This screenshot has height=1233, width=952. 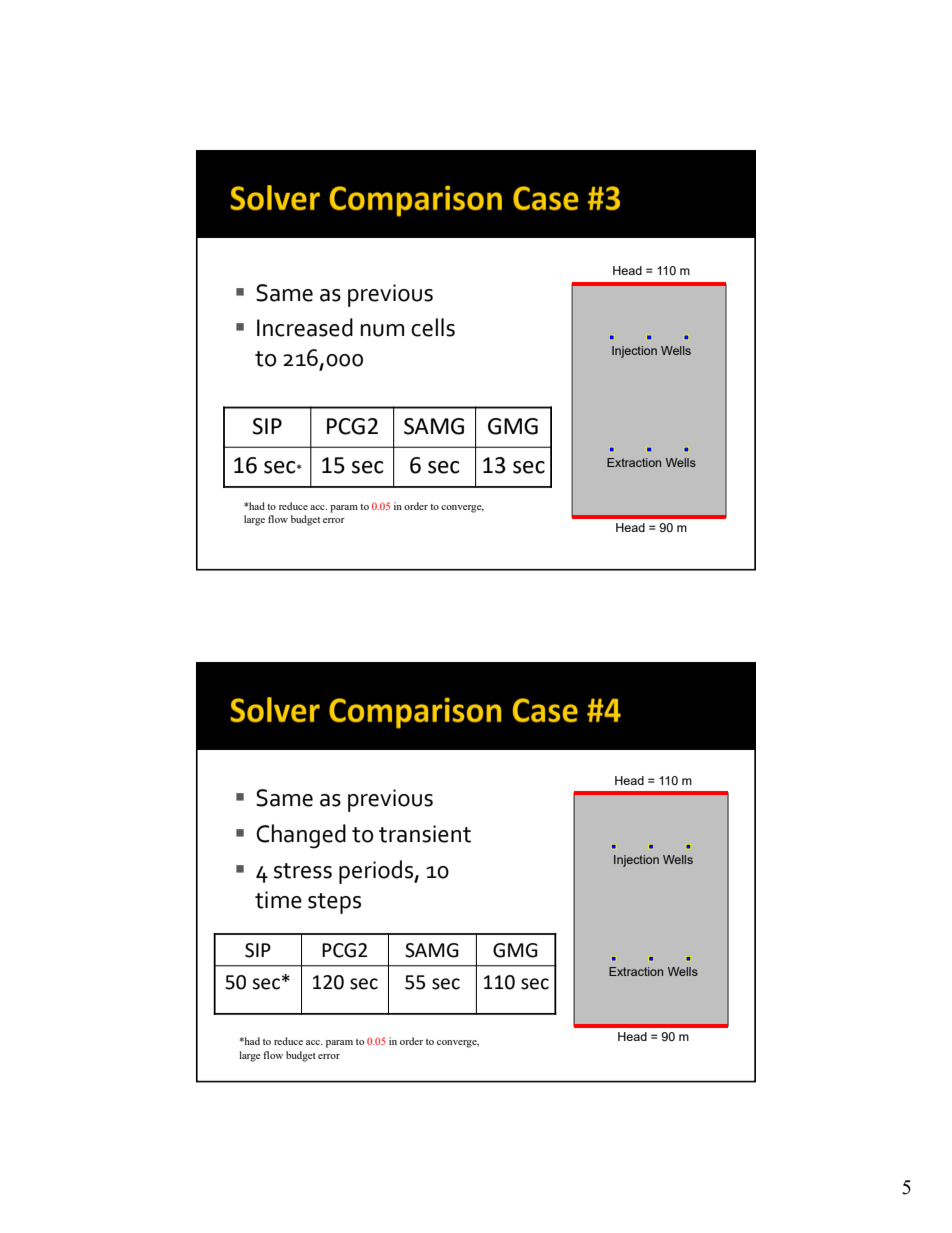 I want to click on stress, so click(x=303, y=871).
